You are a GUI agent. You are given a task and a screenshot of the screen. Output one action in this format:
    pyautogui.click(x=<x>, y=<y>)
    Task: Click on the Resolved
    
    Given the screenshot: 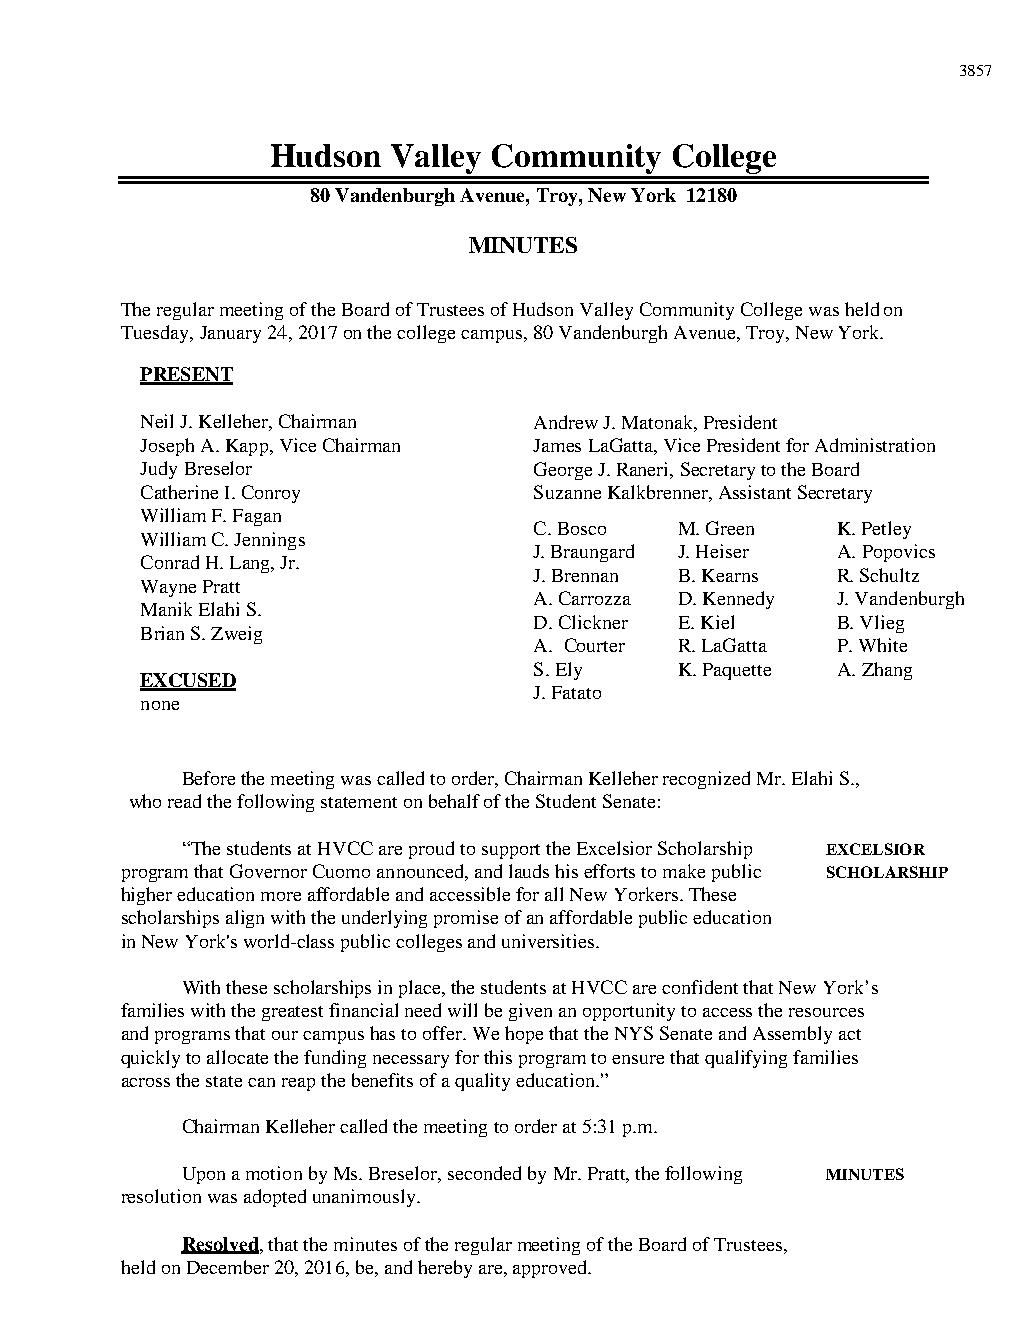 What is the action you would take?
    pyautogui.click(x=221, y=1245)
